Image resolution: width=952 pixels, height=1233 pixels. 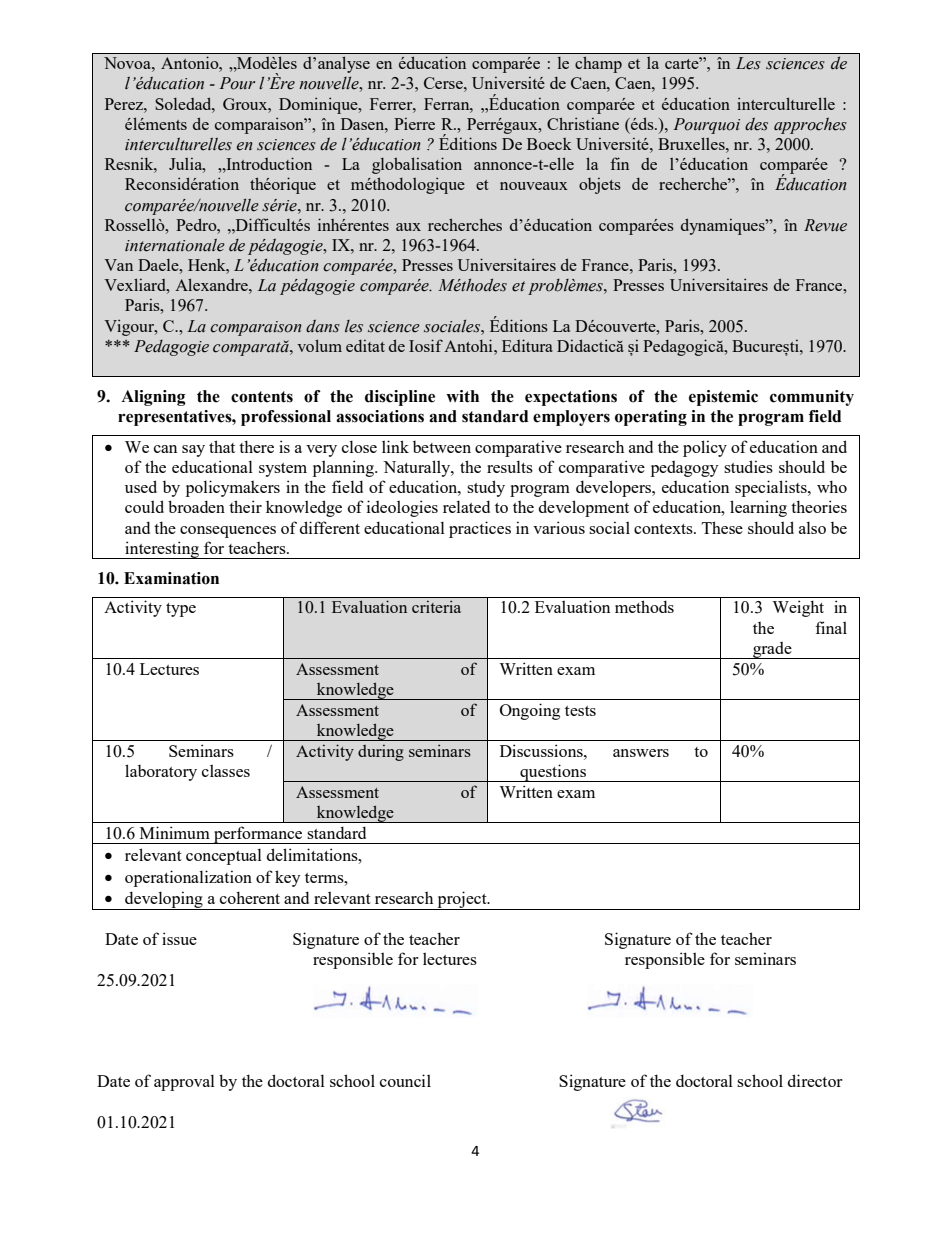 What do you see at coordinates (598, 64) in the document?
I see `champ` at bounding box center [598, 64].
